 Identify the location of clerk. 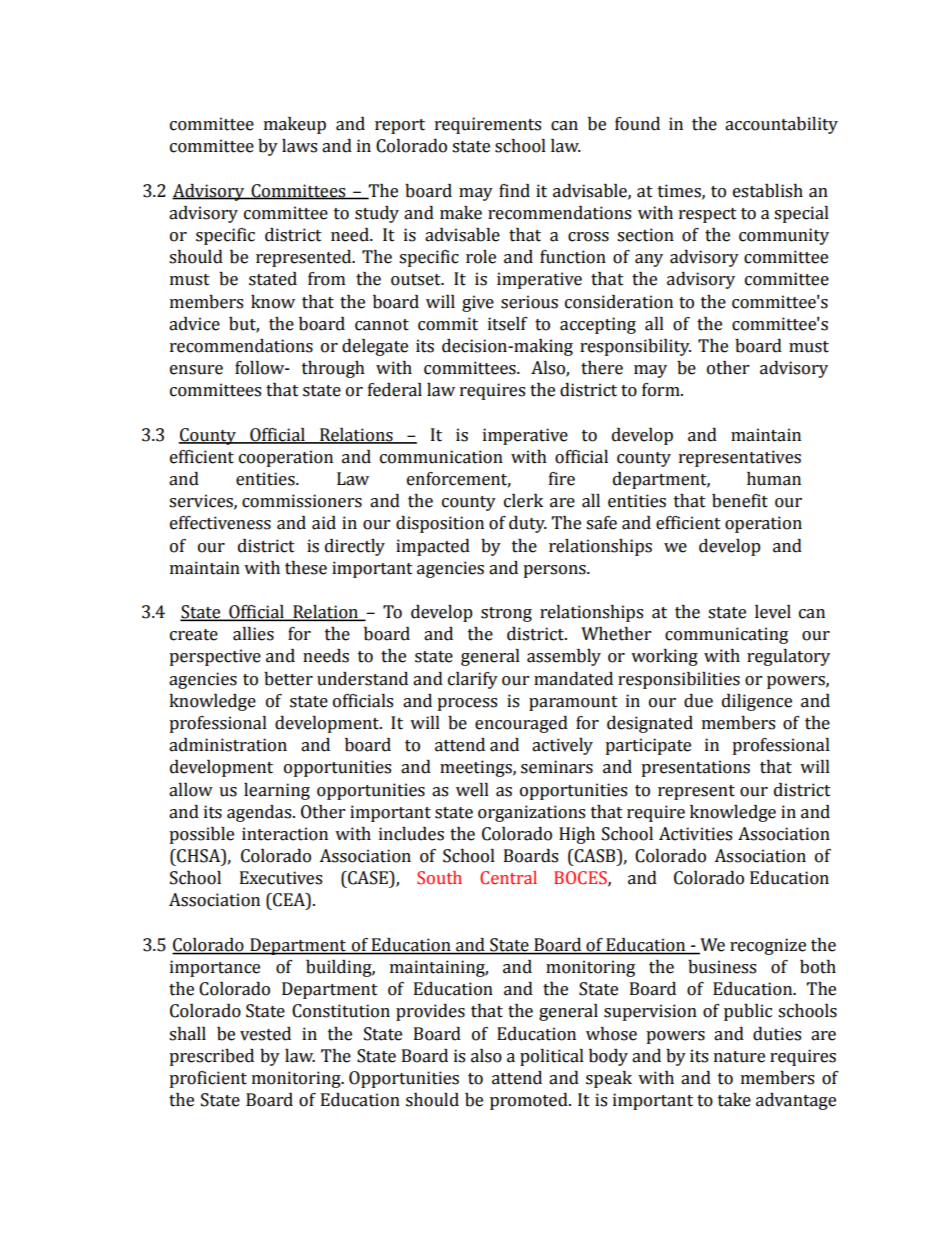
(523, 501).
